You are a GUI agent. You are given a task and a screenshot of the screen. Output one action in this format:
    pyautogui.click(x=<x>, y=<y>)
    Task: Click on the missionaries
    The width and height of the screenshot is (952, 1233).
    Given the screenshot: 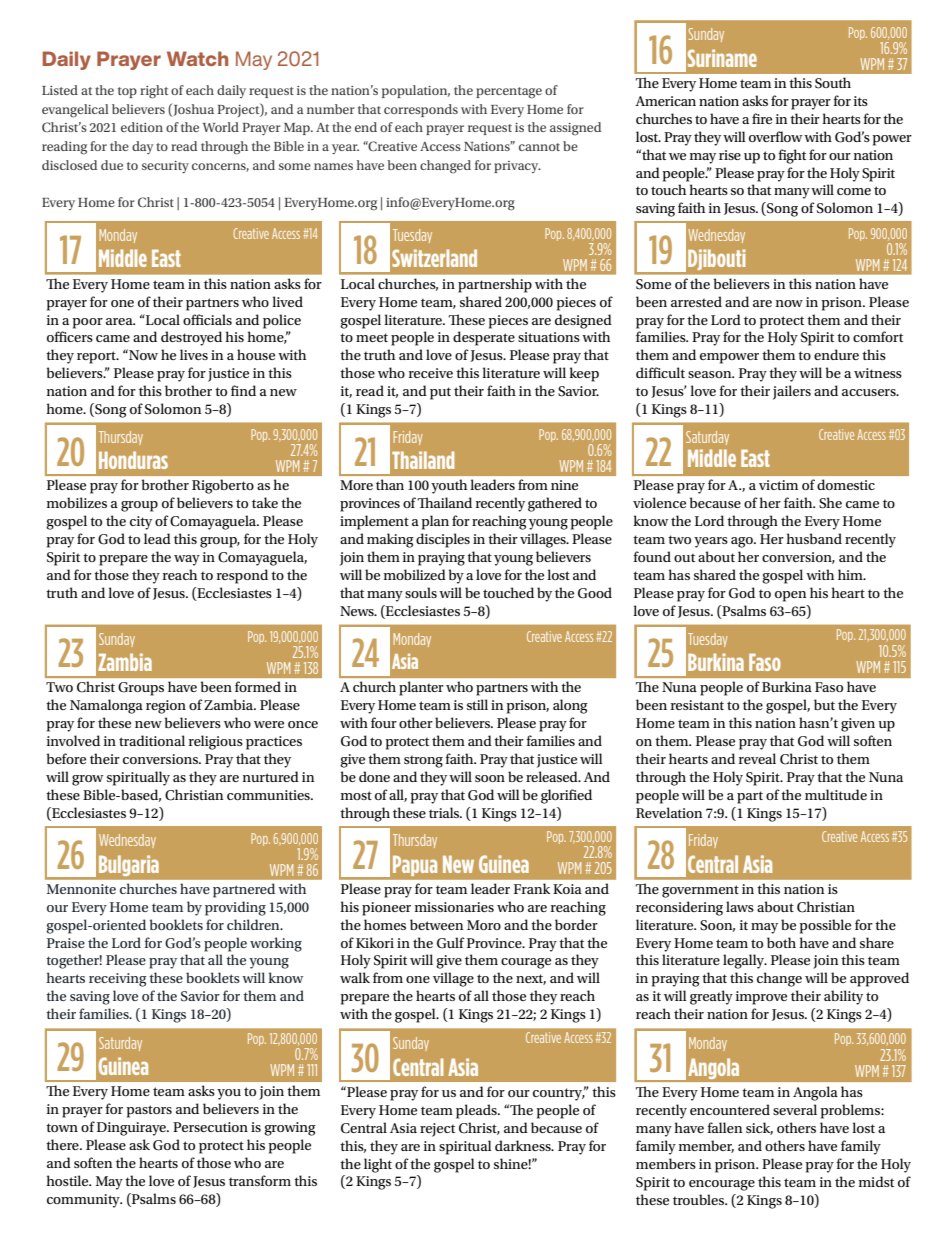 What is the action you would take?
    pyautogui.click(x=454, y=907)
